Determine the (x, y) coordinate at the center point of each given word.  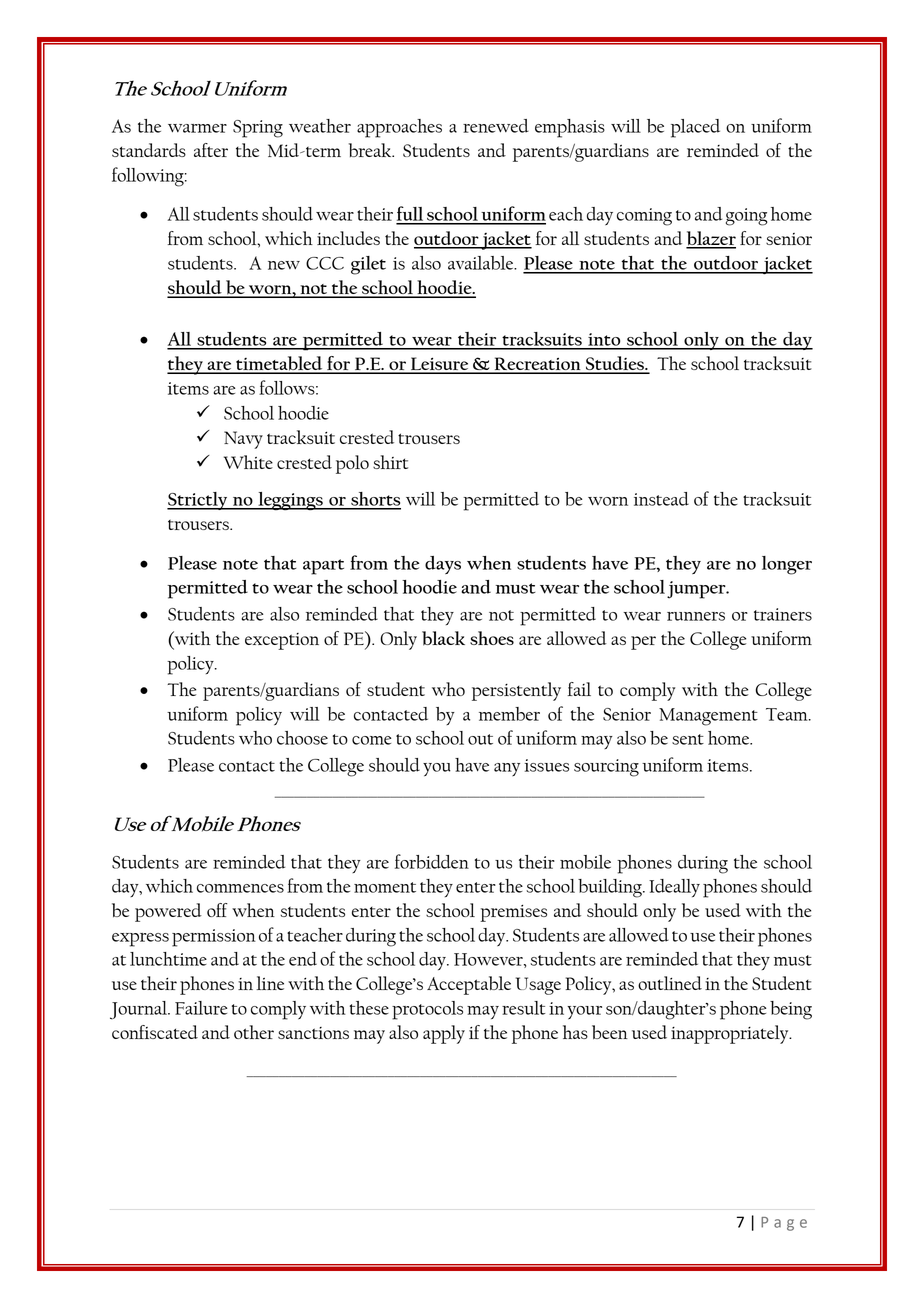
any (507, 769)
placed (695, 128)
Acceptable (469, 985)
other (254, 1032)
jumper (697, 590)
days (443, 565)
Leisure (440, 365)
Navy (243, 440)
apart (323, 567)
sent (688, 739)
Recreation (537, 365)
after (211, 150)
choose (302, 738)
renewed (496, 126)
